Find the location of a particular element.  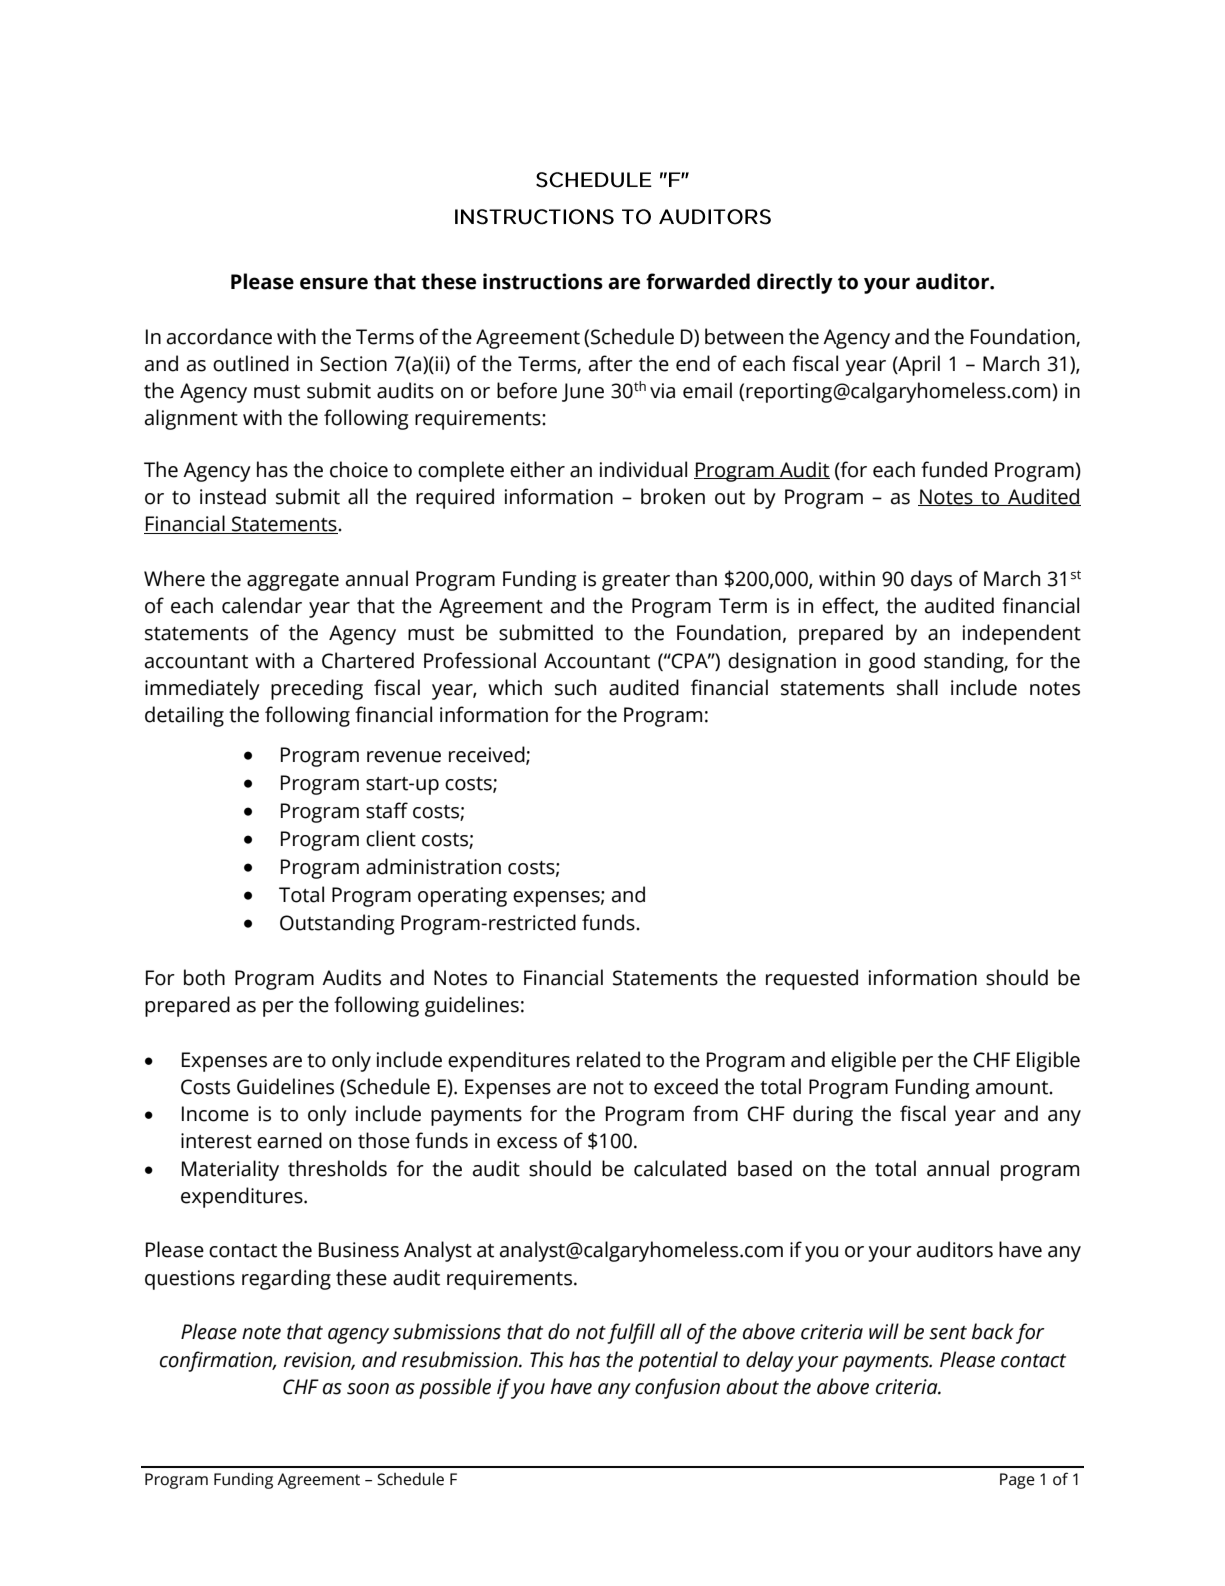

after is located at coordinates (611, 363).
